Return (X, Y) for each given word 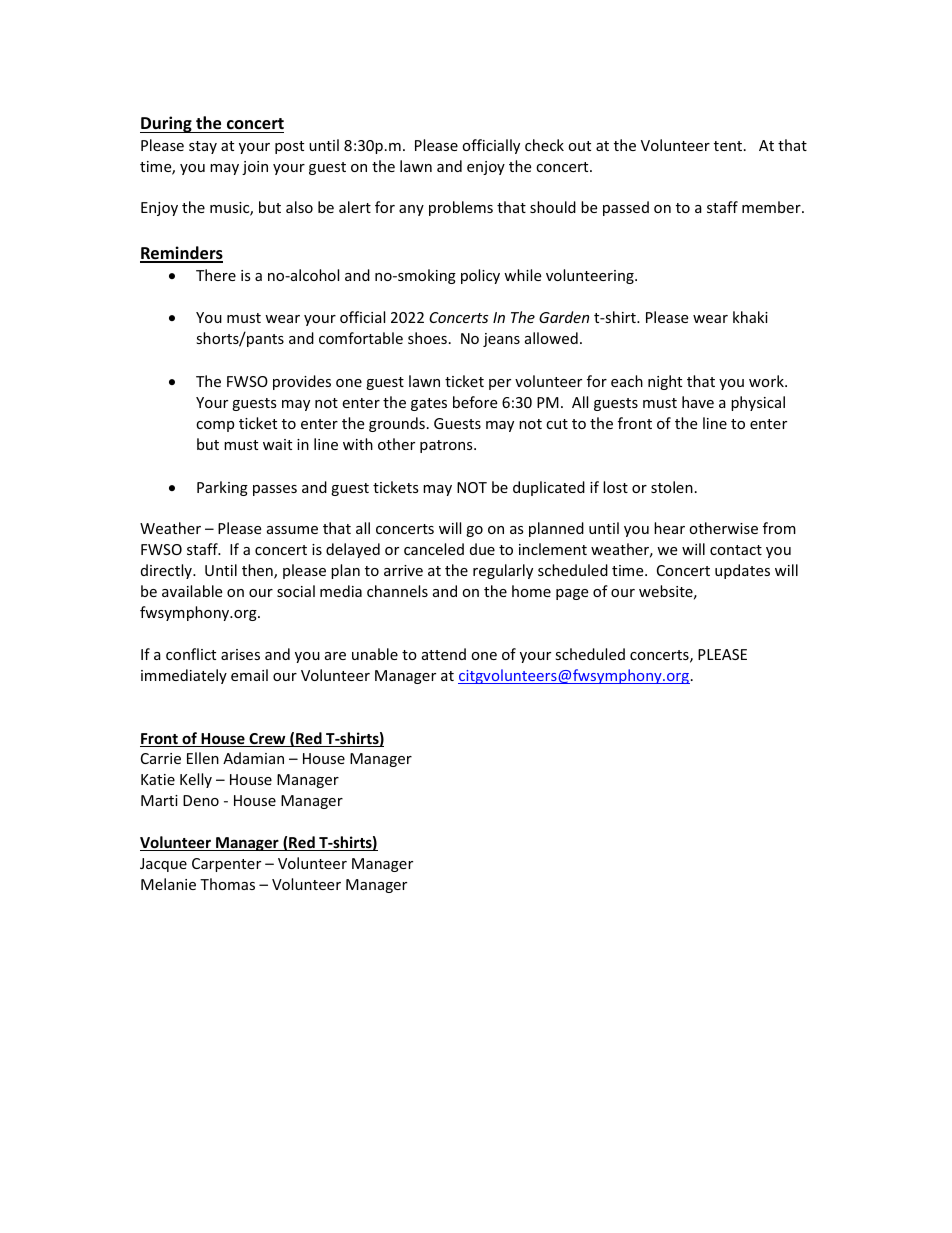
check (544, 145)
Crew (267, 740)
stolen (672, 487)
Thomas (227, 884)
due (482, 549)
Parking (222, 488)
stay (203, 147)
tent (729, 146)
